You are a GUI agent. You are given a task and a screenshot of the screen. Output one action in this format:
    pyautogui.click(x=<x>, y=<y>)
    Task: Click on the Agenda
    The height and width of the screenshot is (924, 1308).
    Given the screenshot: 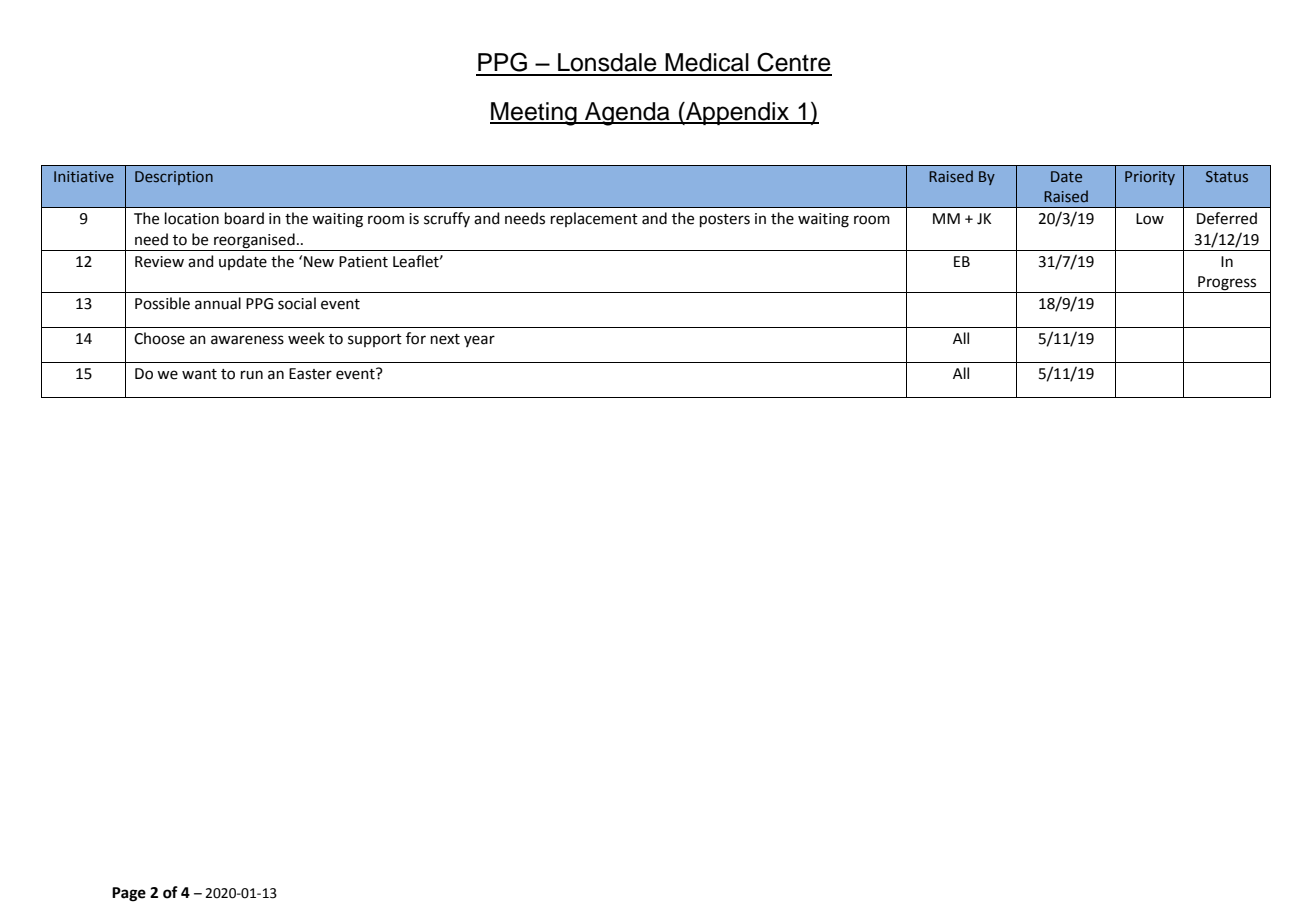 What is the action you would take?
    pyautogui.click(x=627, y=114)
